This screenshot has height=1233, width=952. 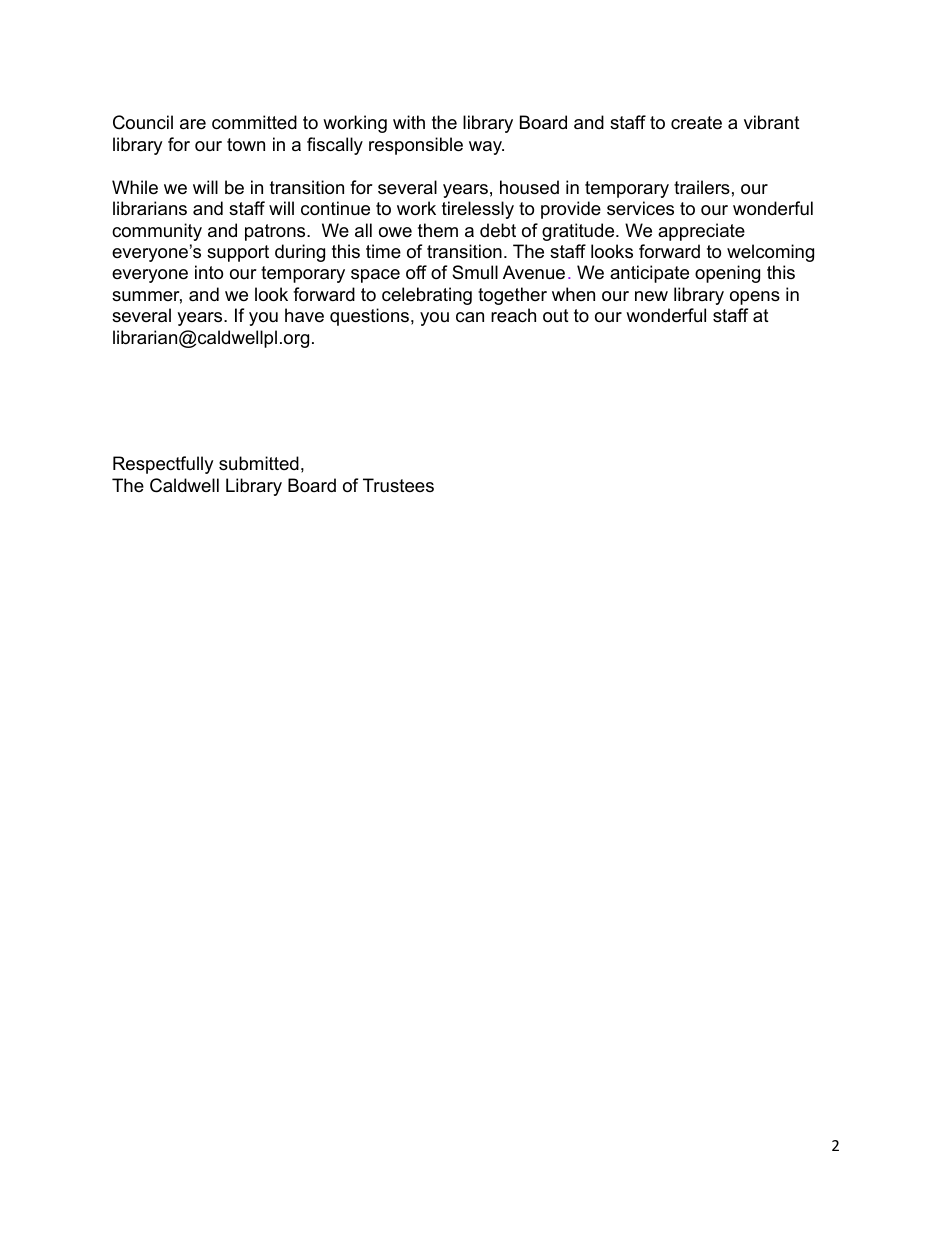 I want to click on appreciate, so click(x=701, y=232).
